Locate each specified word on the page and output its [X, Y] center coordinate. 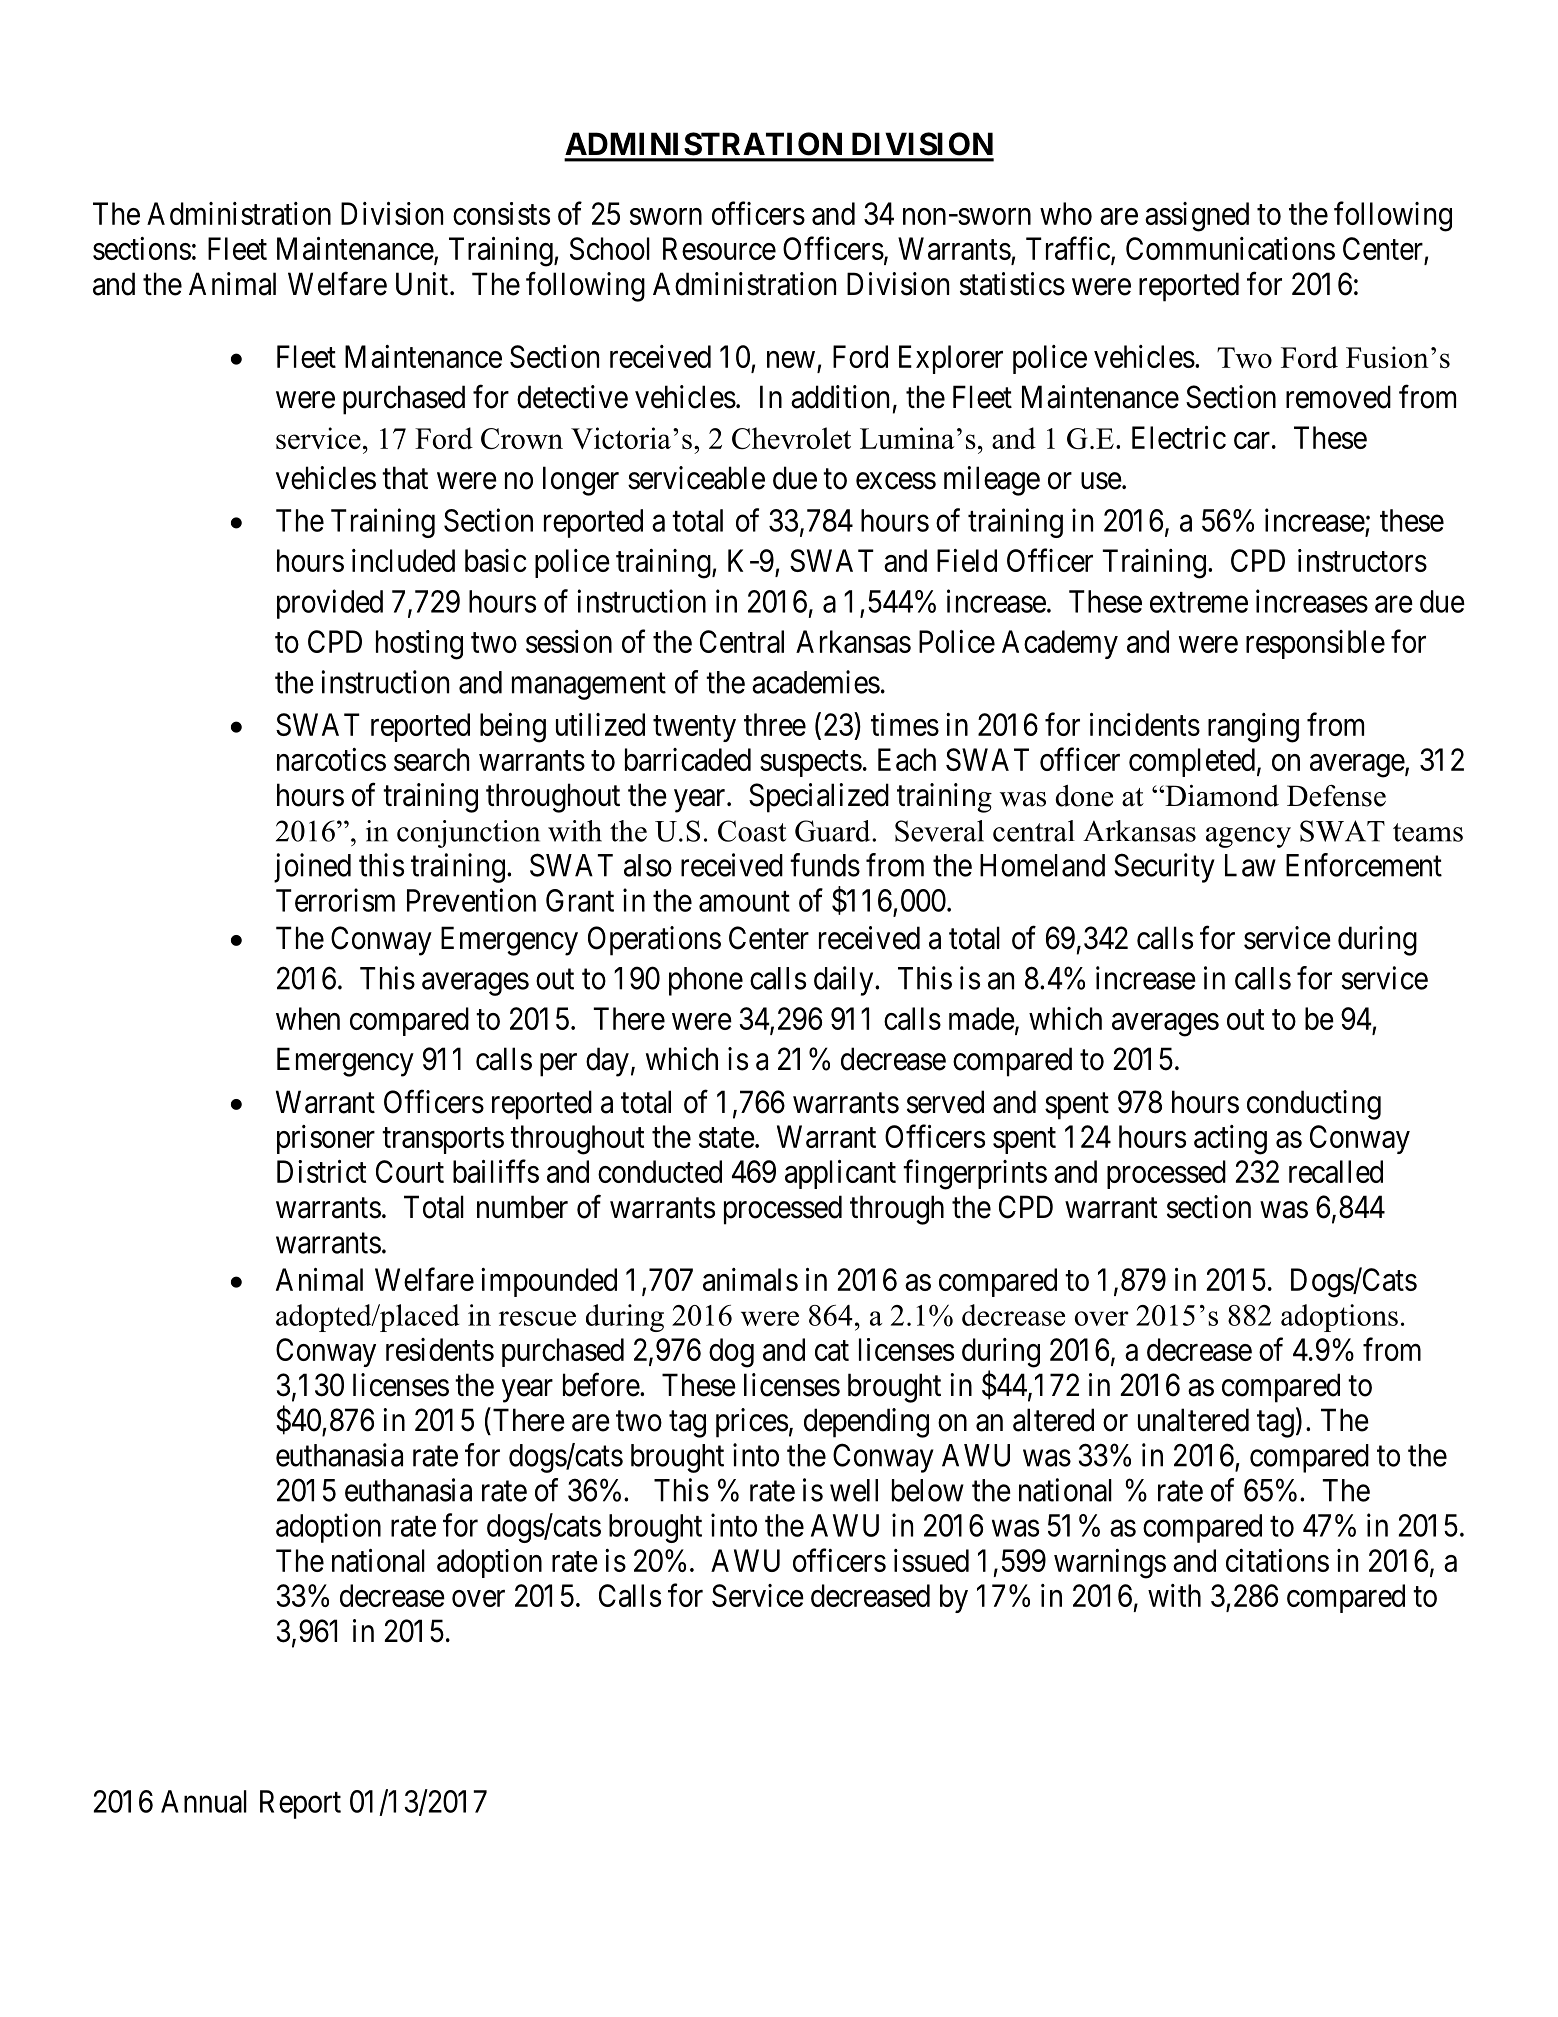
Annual [204, 1801]
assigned [1197, 217]
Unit [422, 284]
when [308, 1018]
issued [931, 1560]
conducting [1314, 1105]
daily [845, 981]
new [791, 359]
